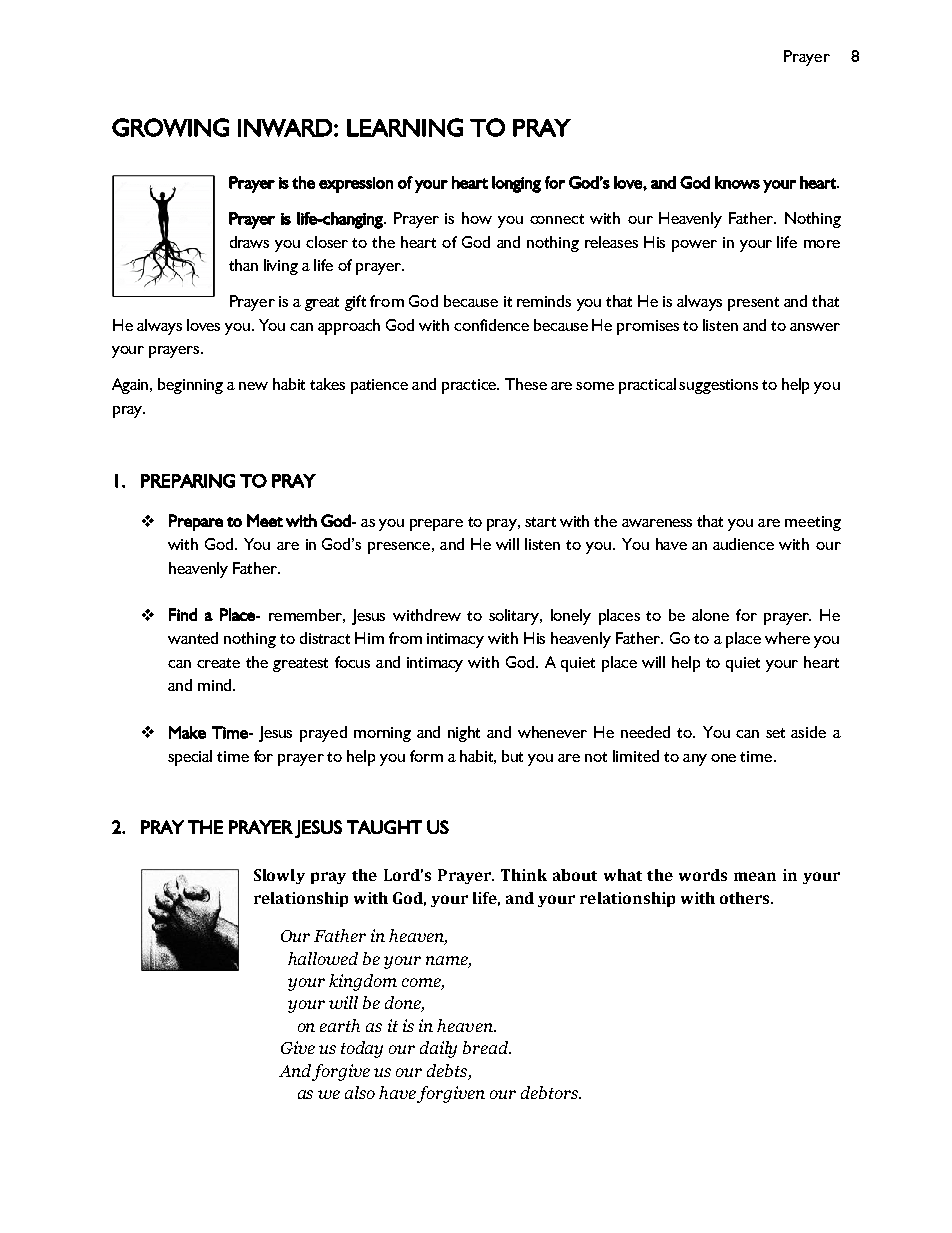 The height and width of the screenshot is (1233, 952). Describe the element at coordinates (516, 184) in the screenshot. I see `longing` at that location.
